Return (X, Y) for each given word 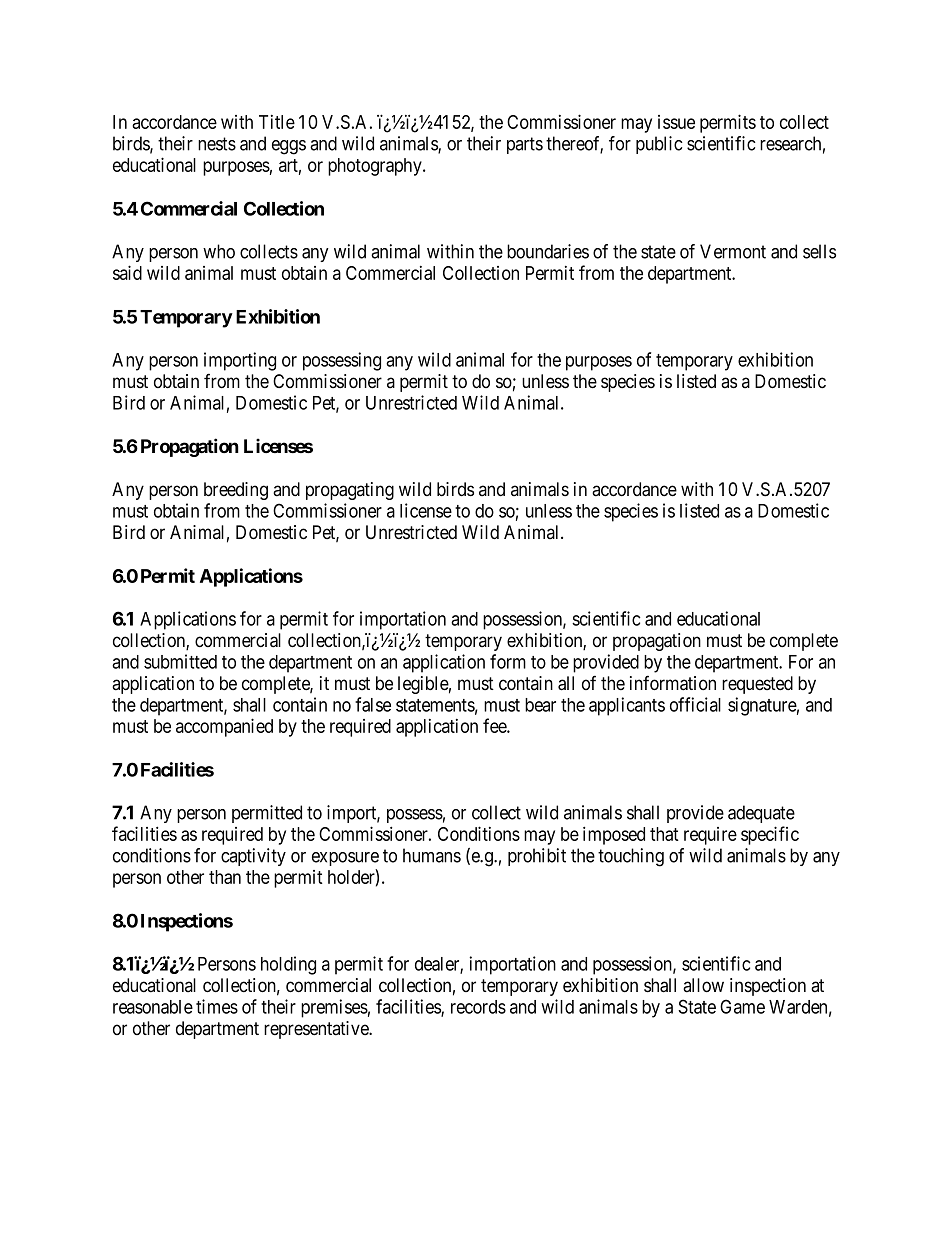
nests (217, 144)
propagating (350, 491)
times (217, 1006)
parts (525, 145)
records (478, 1007)
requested (757, 685)
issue (676, 122)
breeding (236, 491)
